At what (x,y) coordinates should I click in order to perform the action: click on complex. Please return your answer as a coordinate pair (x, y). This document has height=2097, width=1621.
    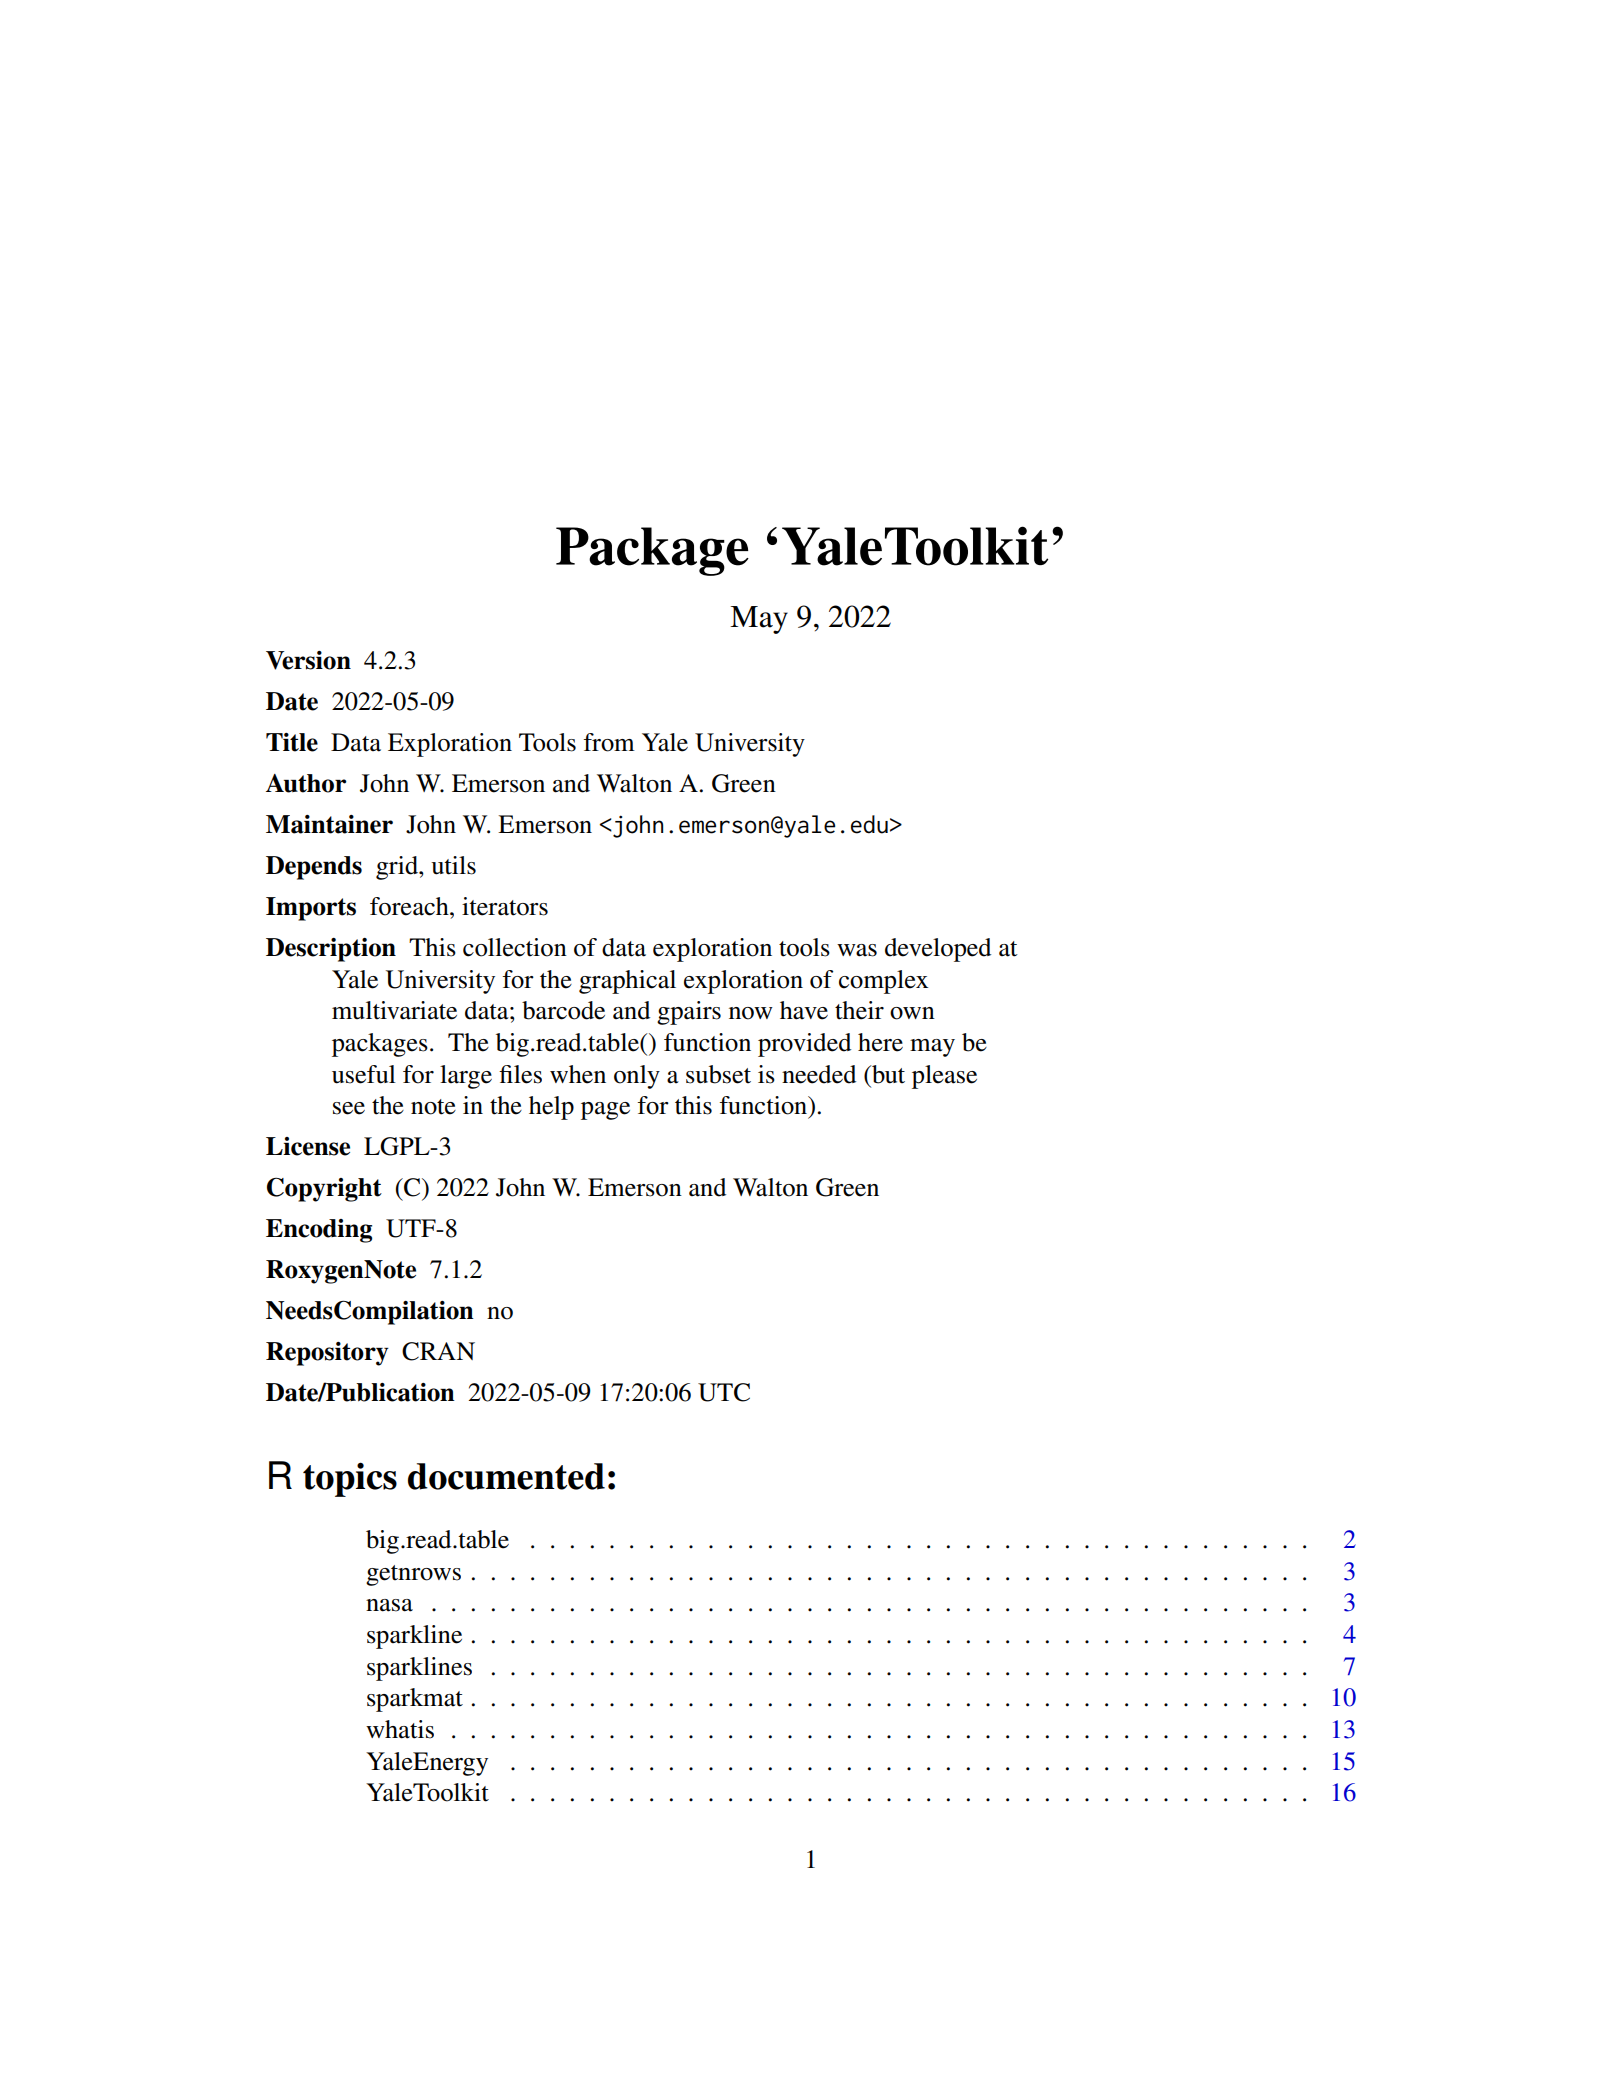
    Looking at the image, I should click on (883, 982).
